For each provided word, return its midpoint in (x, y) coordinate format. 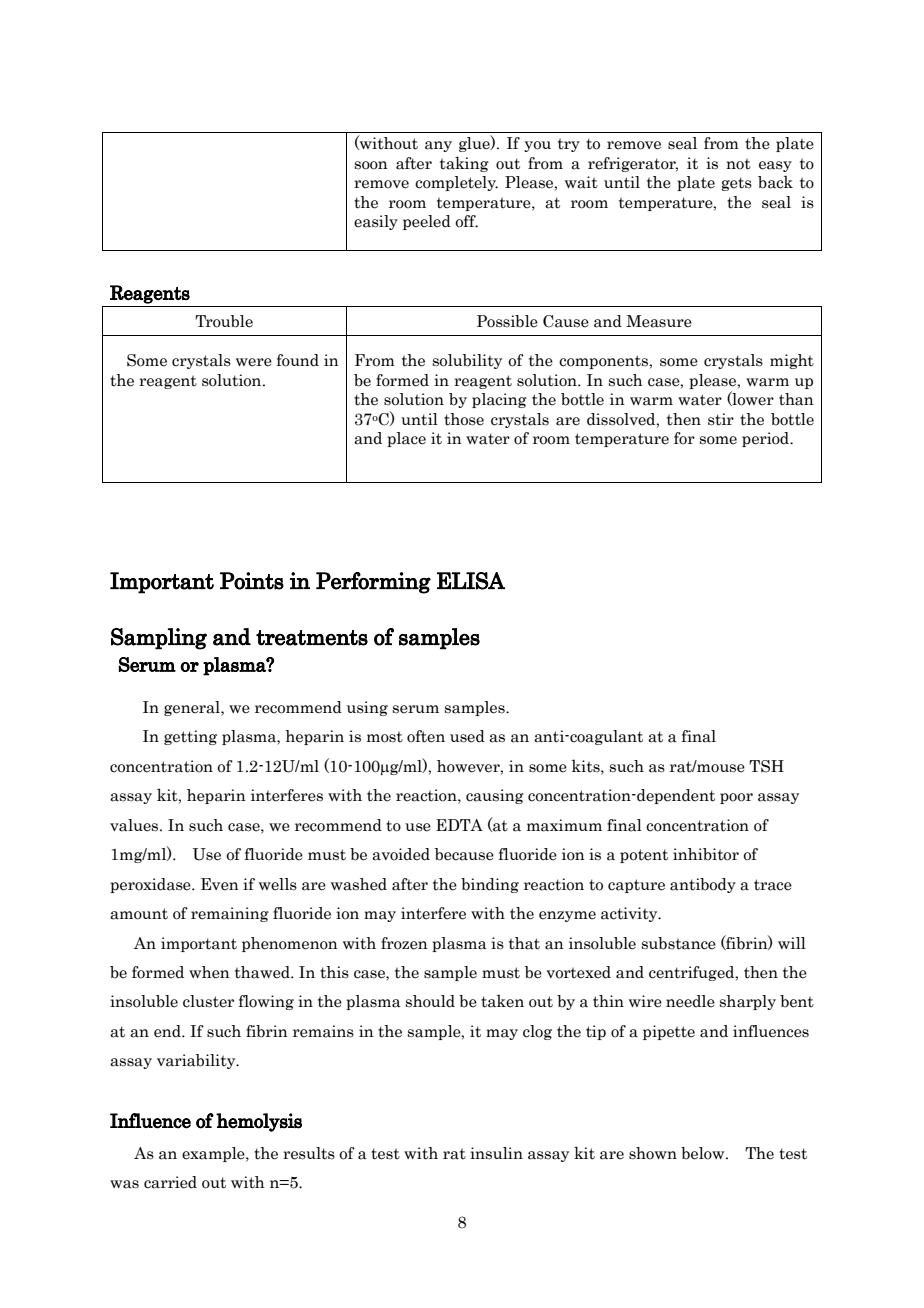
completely (456, 183)
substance (679, 943)
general (193, 708)
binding (490, 885)
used (467, 736)
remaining (230, 914)
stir (721, 419)
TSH (766, 766)
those (464, 419)
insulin (496, 1153)
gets (736, 184)
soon (371, 165)
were (254, 362)
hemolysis (259, 1122)
